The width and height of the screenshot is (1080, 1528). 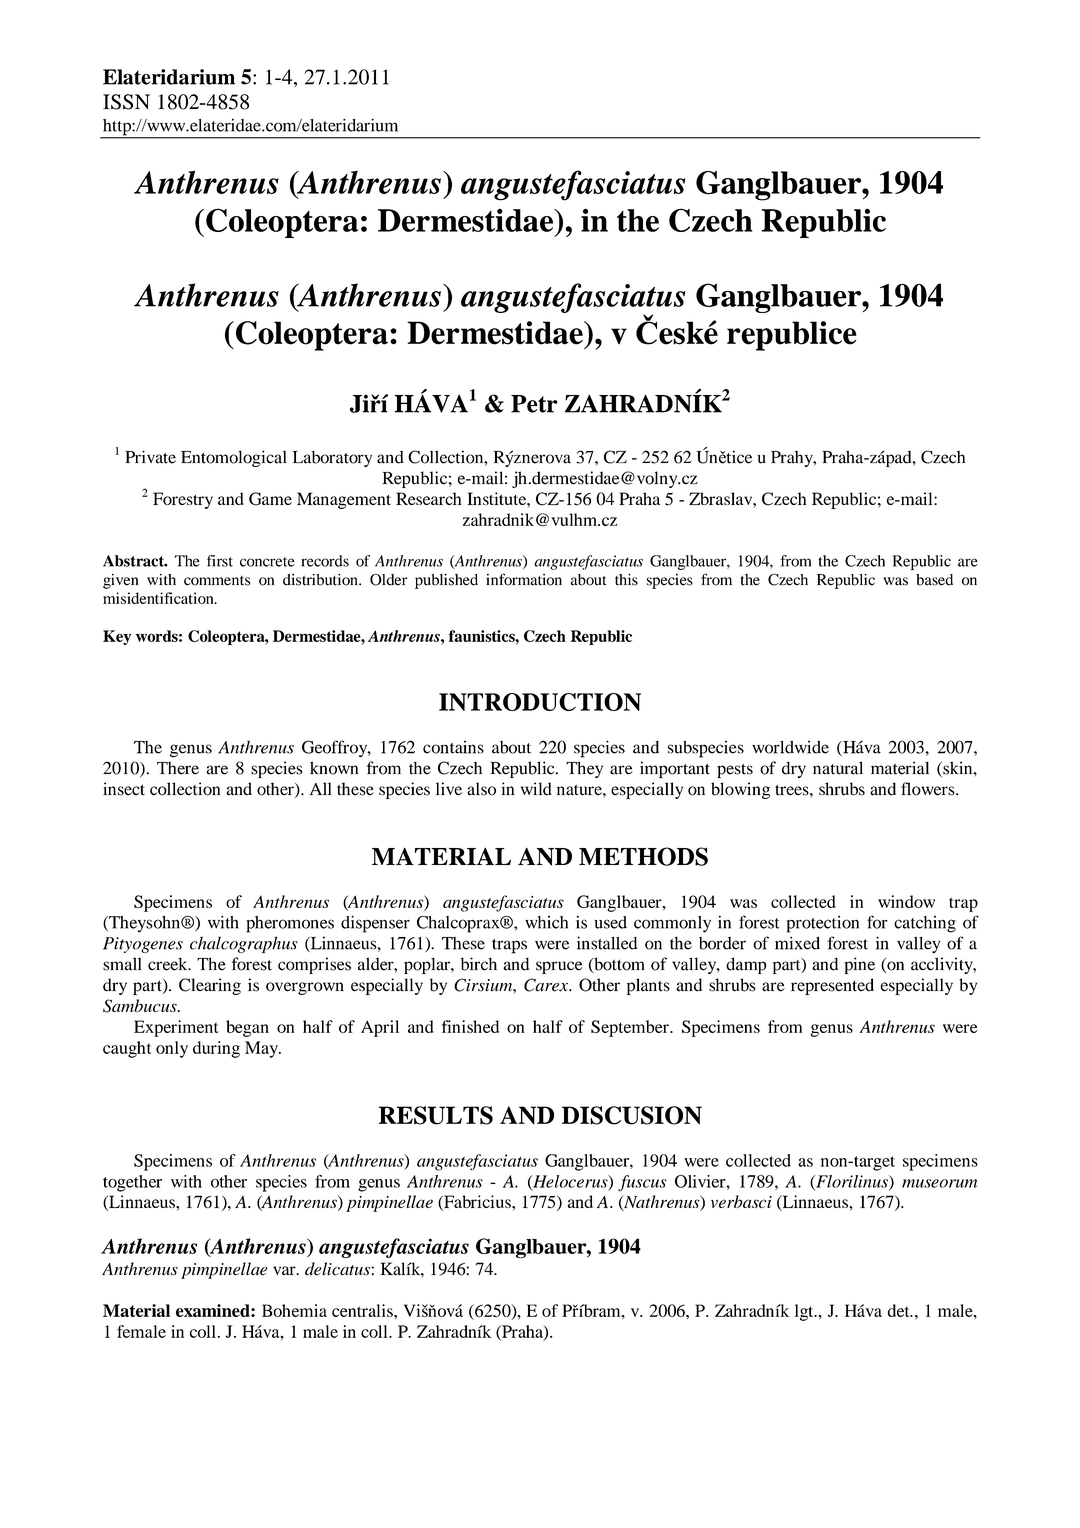 What do you see at coordinates (178, 768) in the screenshot?
I see `There` at bounding box center [178, 768].
